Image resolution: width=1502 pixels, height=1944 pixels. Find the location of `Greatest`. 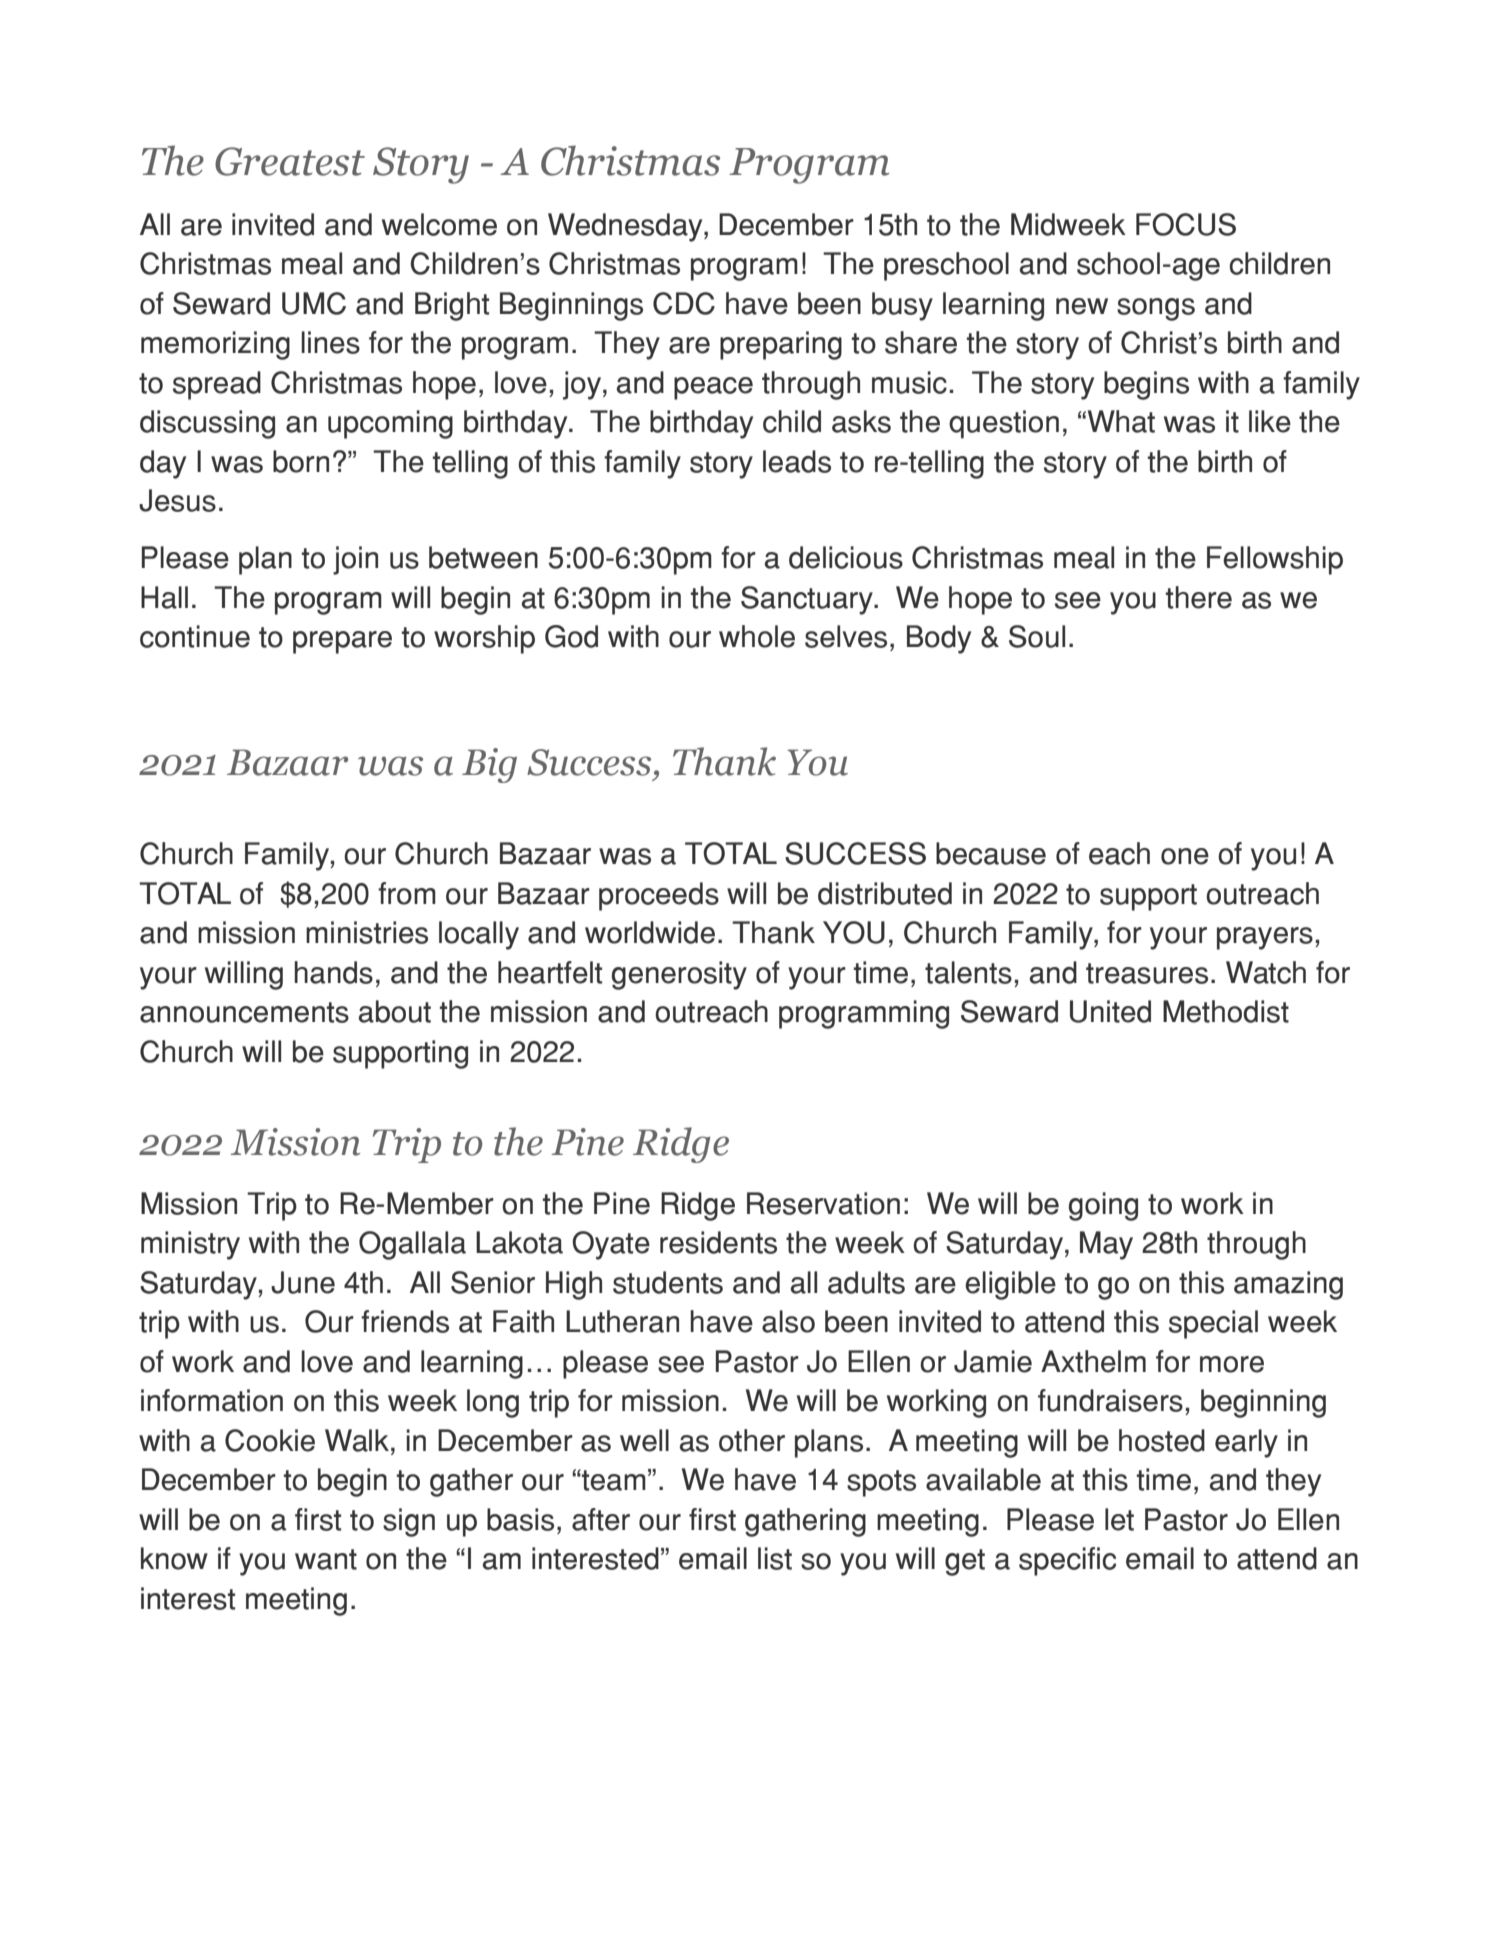

Greatest is located at coordinates (290, 161).
